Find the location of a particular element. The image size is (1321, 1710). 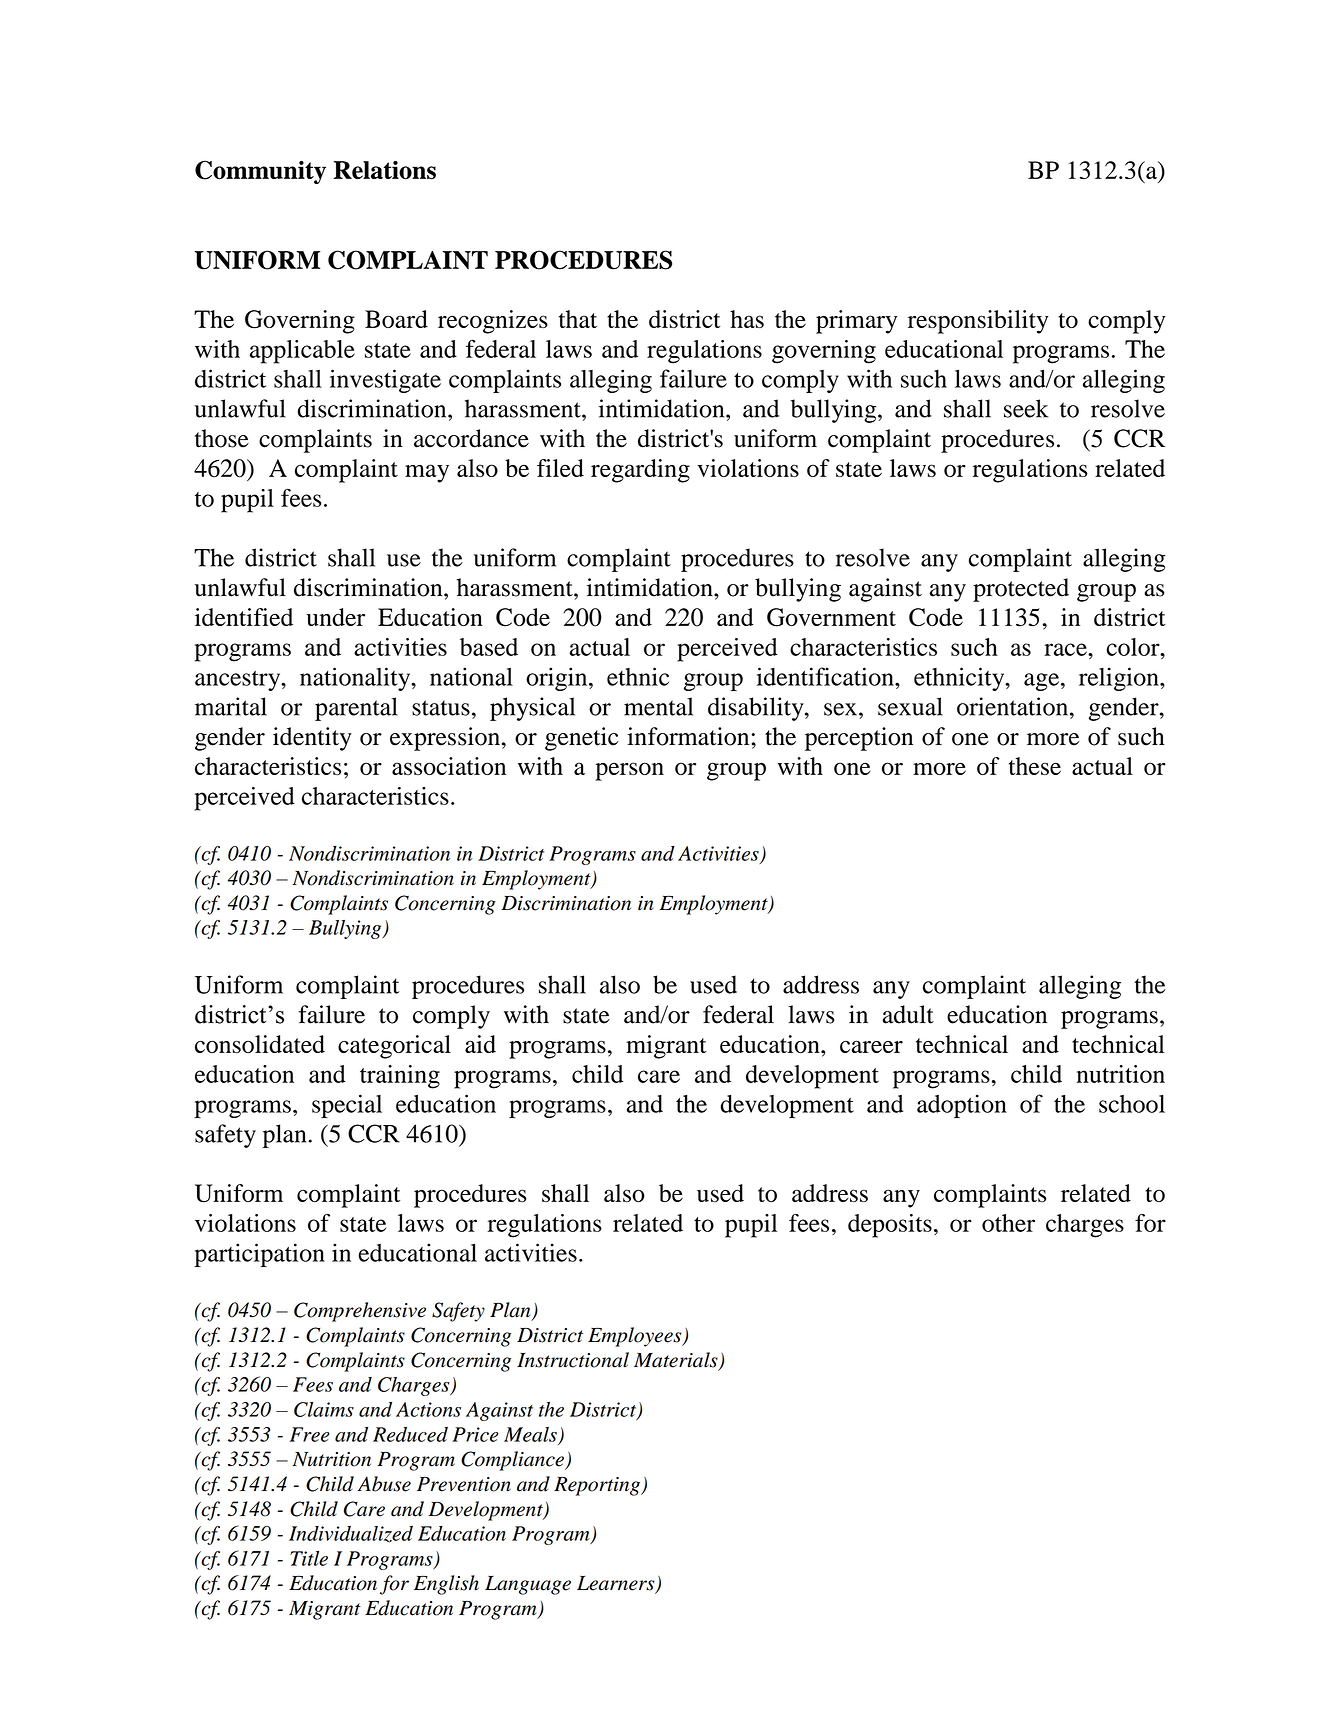

under is located at coordinates (335, 617).
